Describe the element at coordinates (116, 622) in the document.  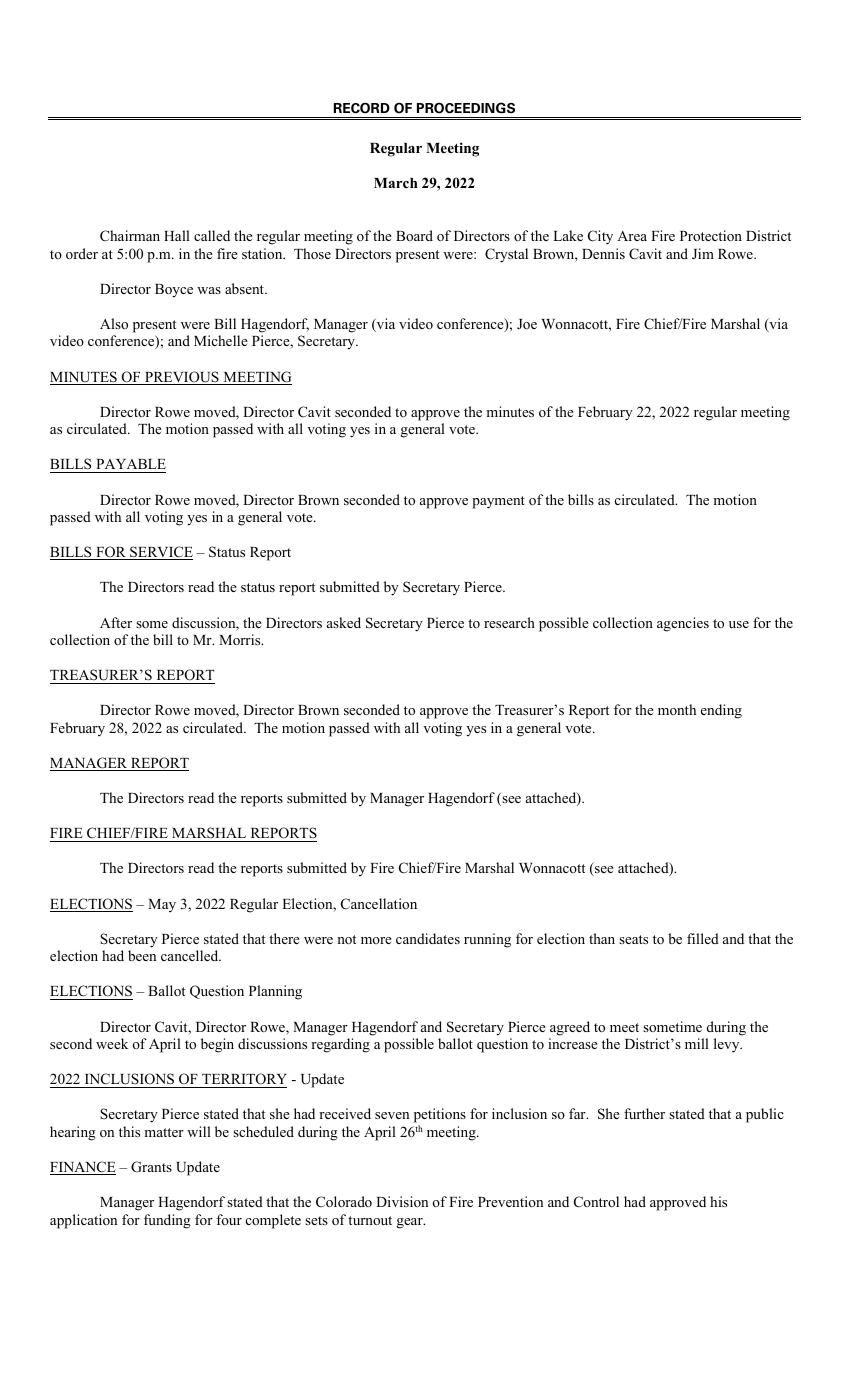
I see `After` at that location.
